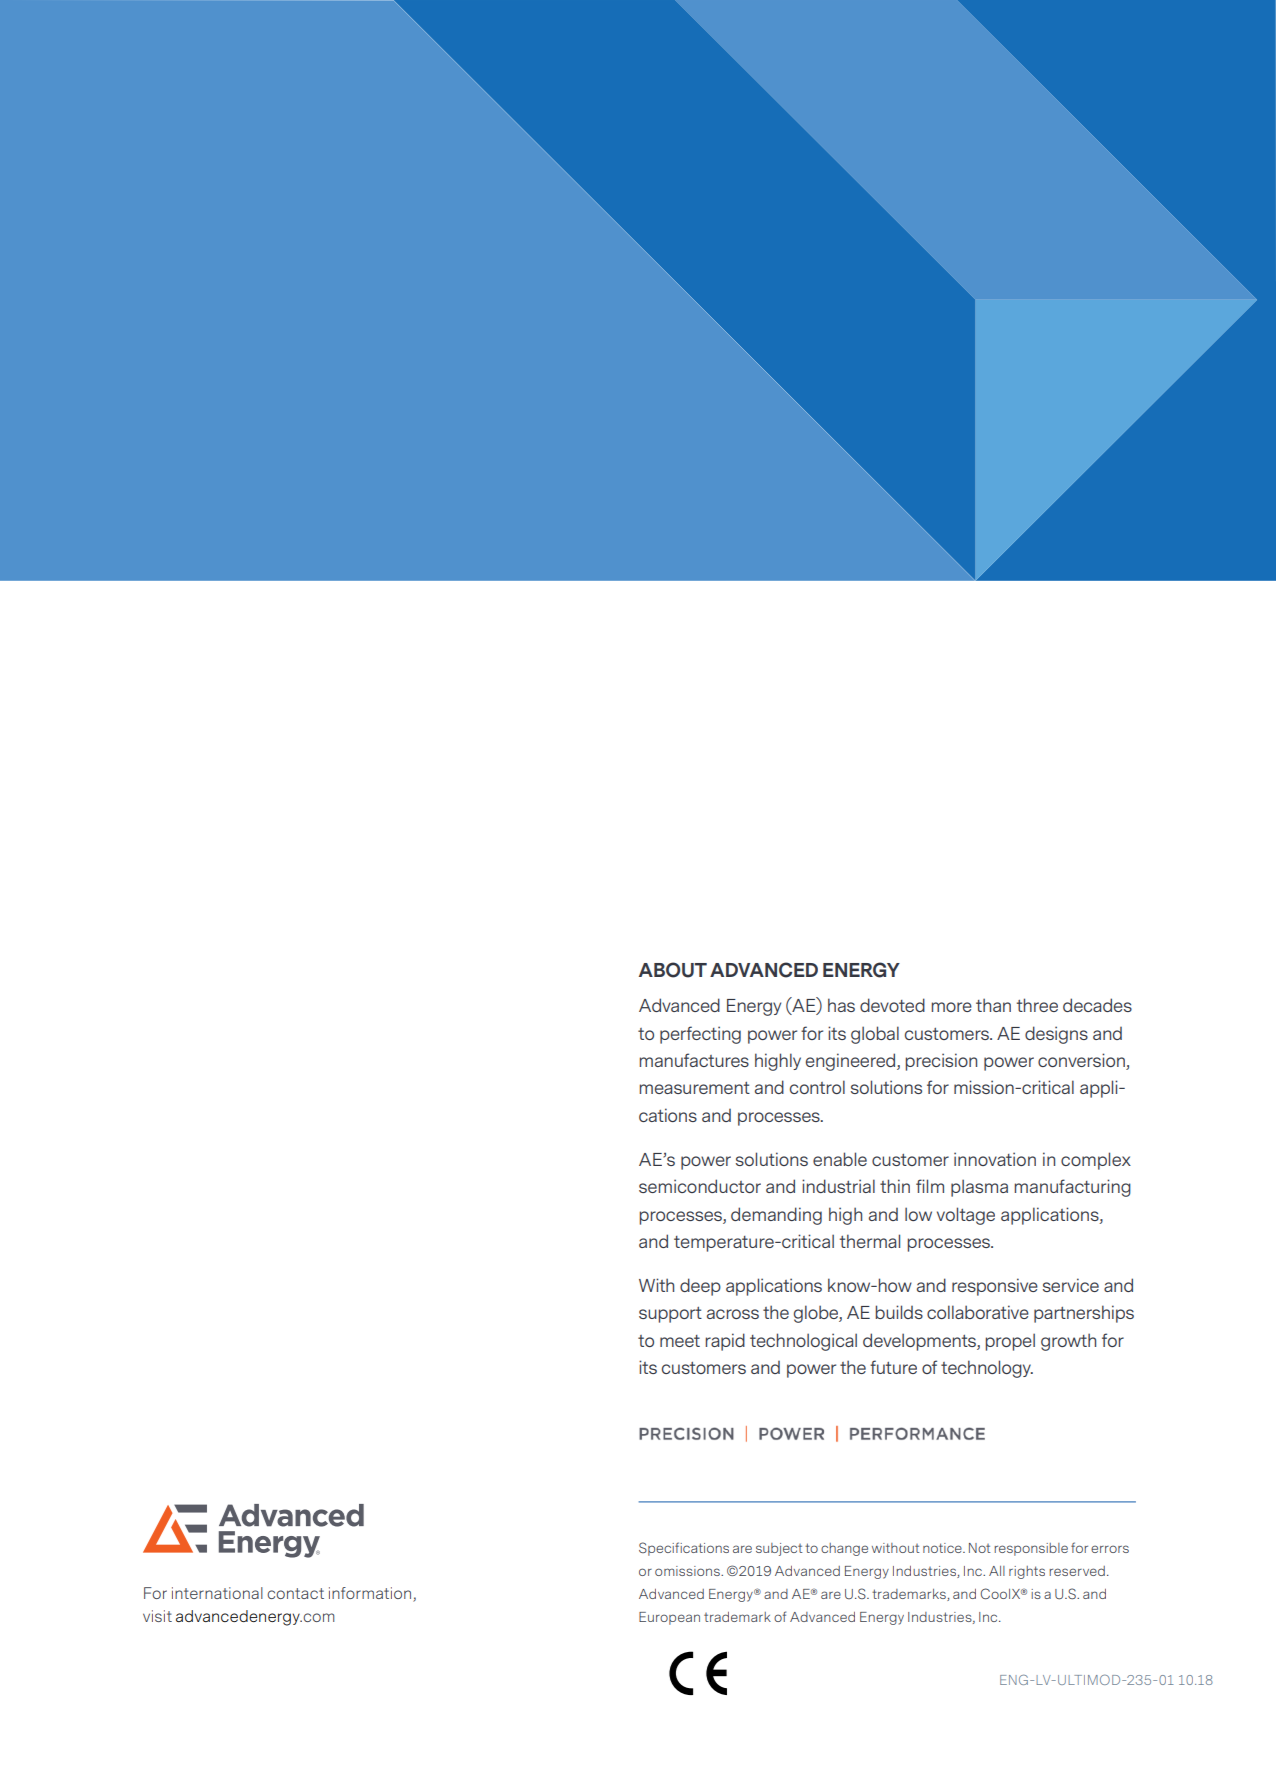 This page has height=1790, width=1276. I want to click on perfecting, so click(700, 1035).
